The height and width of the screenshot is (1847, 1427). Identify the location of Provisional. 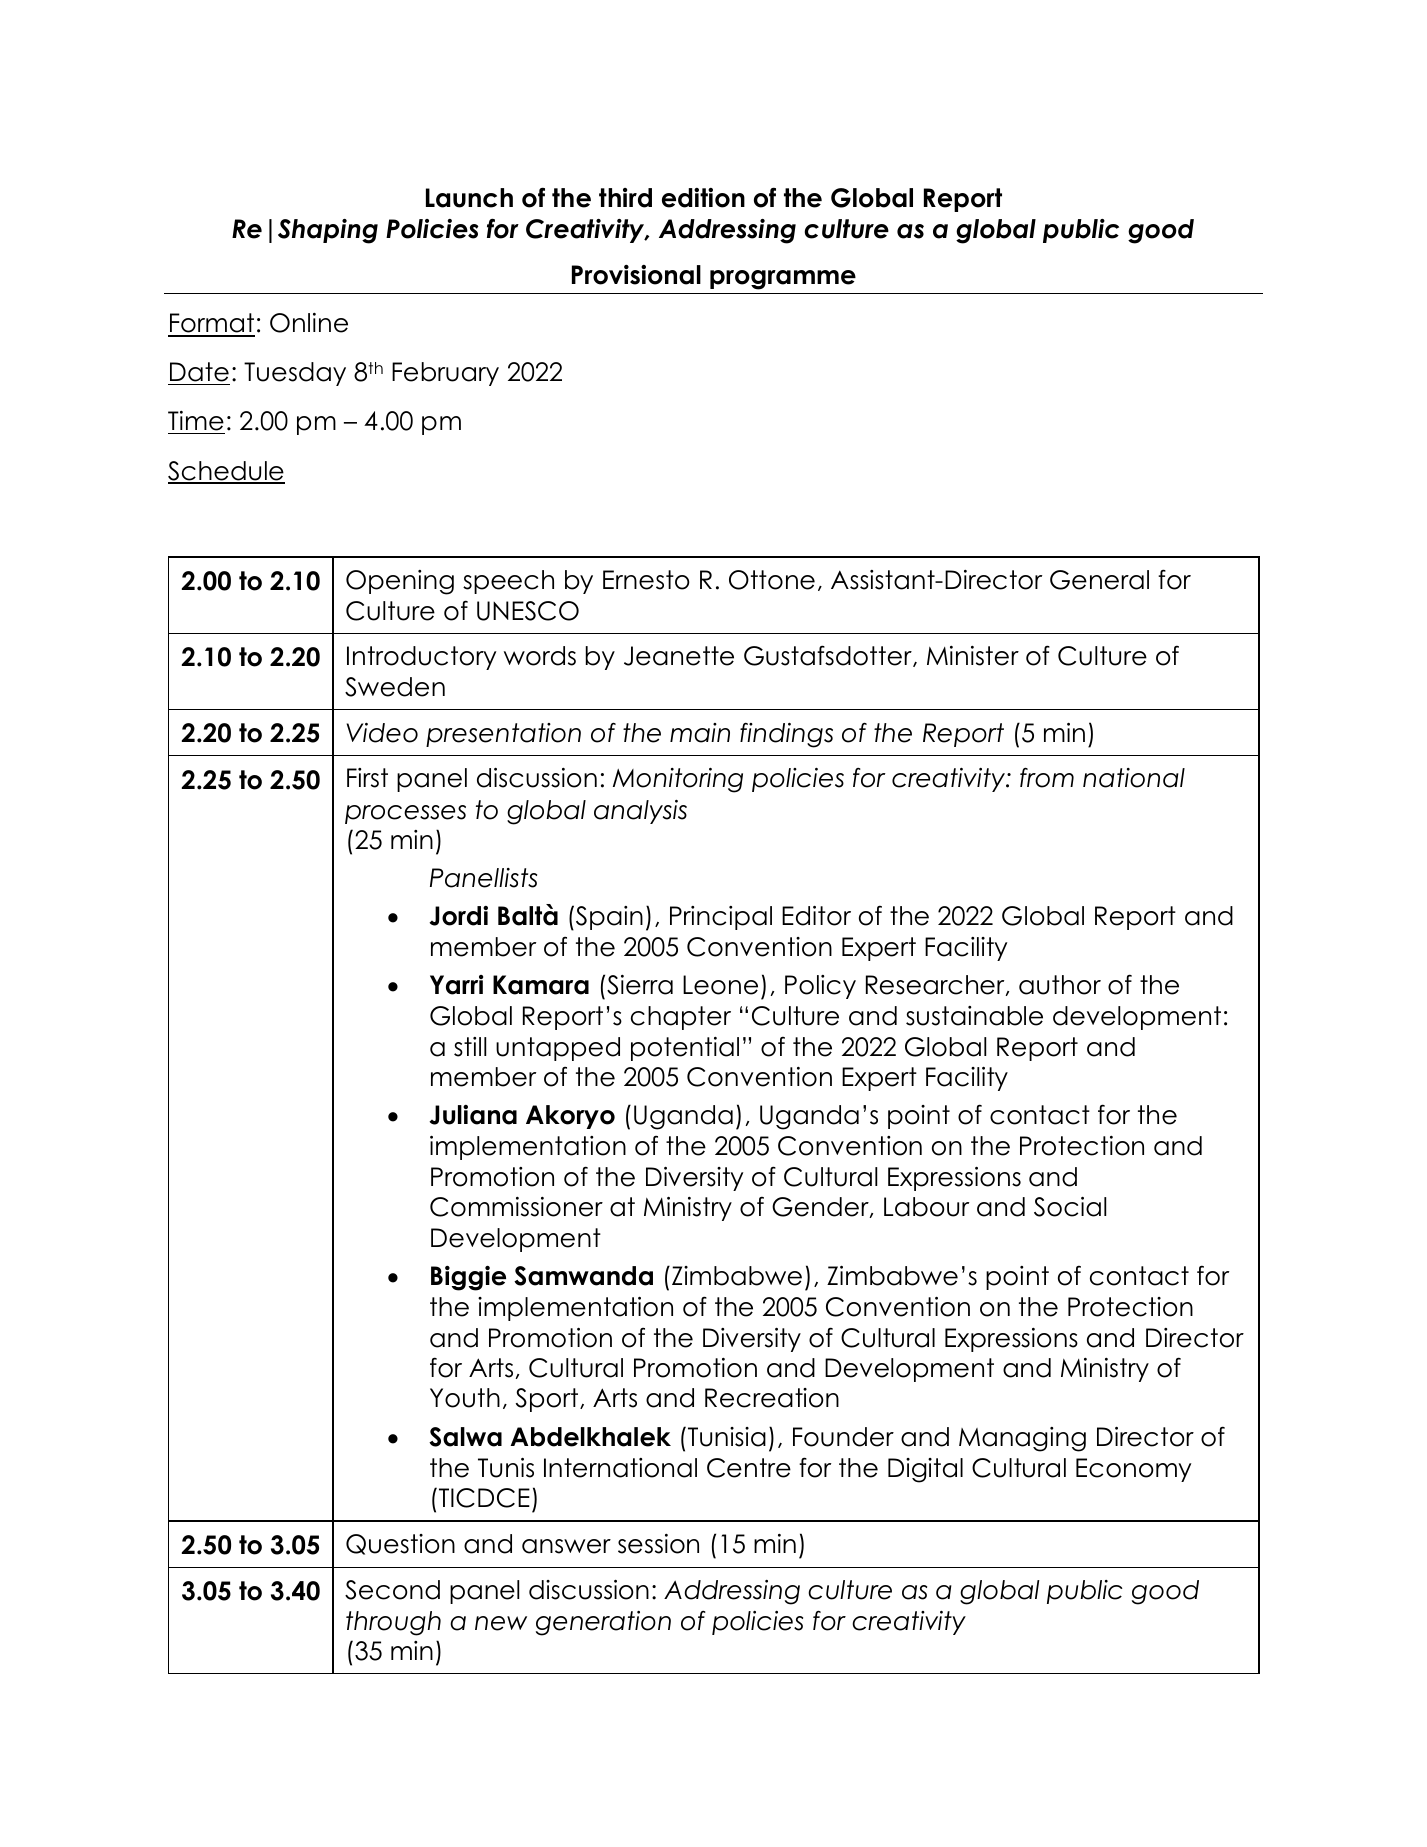
(636, 275).
